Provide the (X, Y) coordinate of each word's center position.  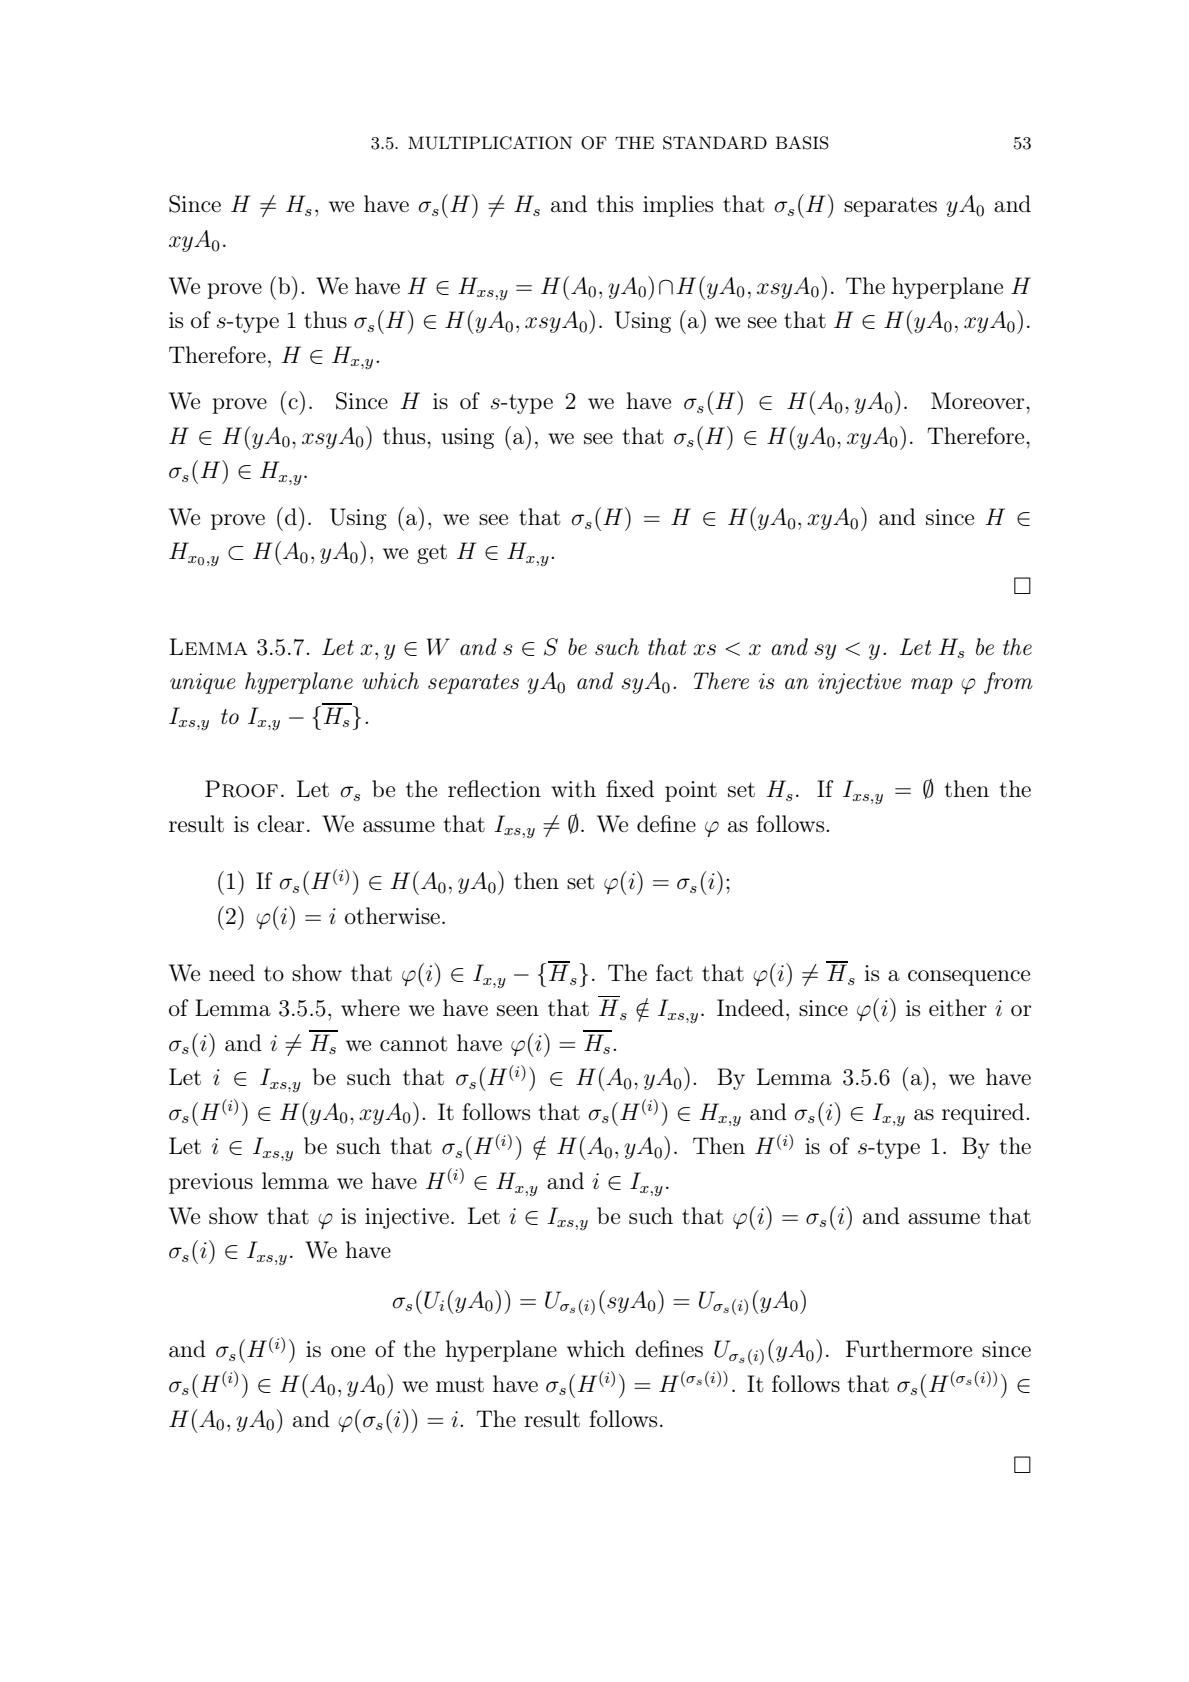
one (348, 1351)
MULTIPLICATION (490, 143)
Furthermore (909, 1349)
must (460, 1385)
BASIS (802, 143)
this (615, 204)
